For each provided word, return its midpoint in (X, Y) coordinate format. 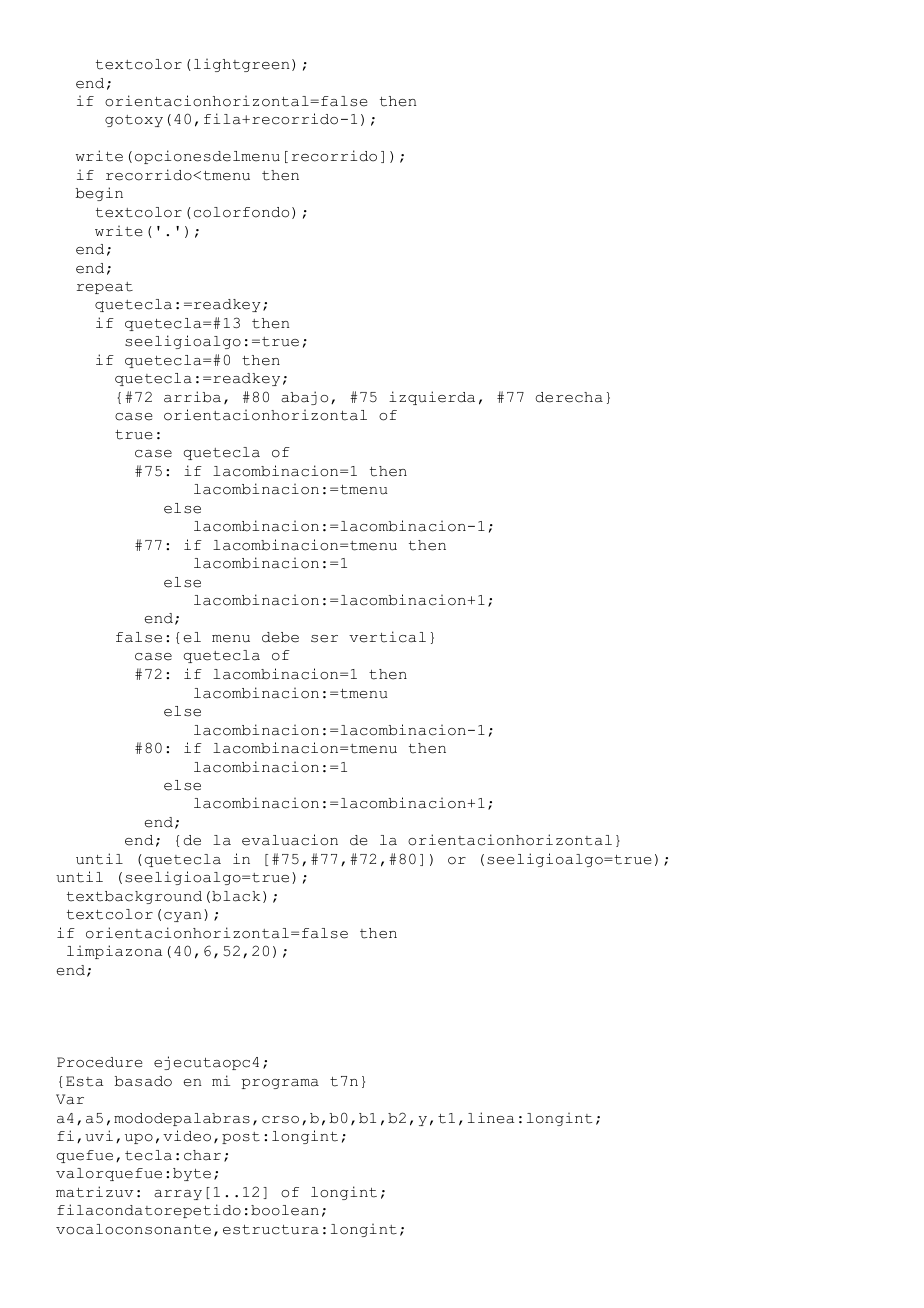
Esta (84, 1081)
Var (70, 1099)
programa (280, 1084)
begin (99, 194)
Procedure (100, 1062)
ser (324, 639)
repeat (105, 288)
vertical (387, 637)
